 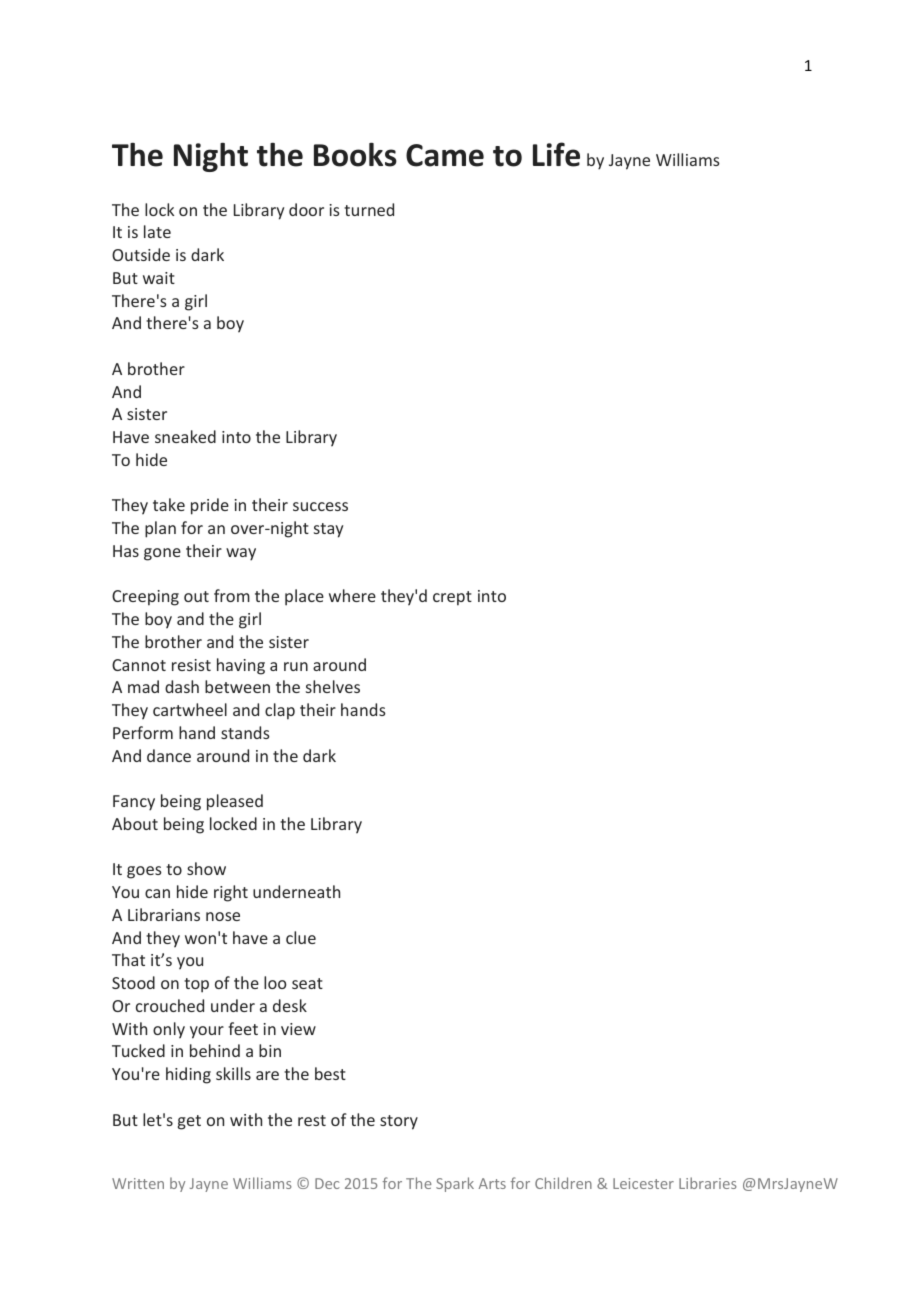 I want to click on where, so click(x=352, y=595).
